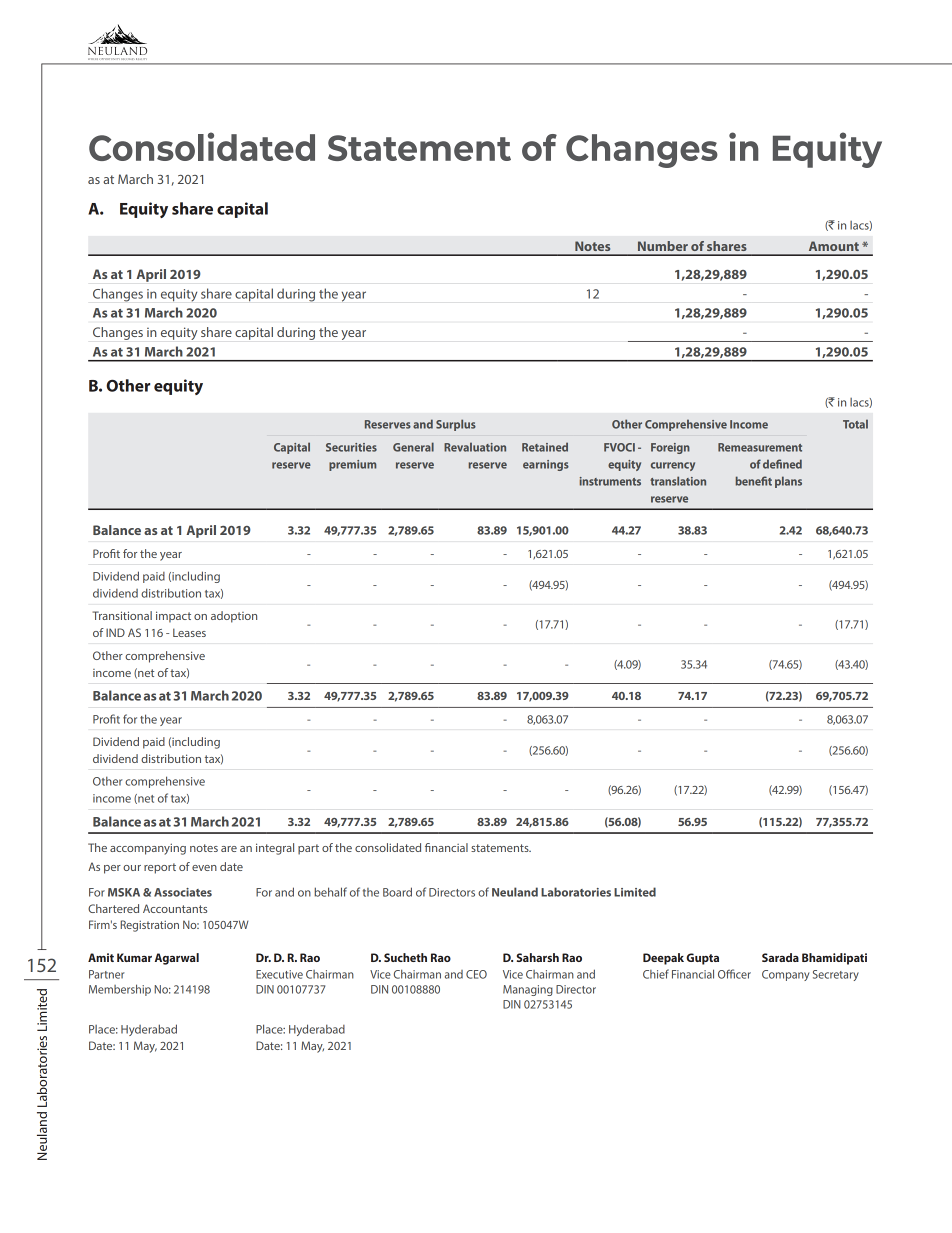 Image resolution: width=952 pixels, height=1233 pixels. What do you see at coordinates (834, 246) in the screenshot?
I see `Amount` at bounding box center [834, 246].
